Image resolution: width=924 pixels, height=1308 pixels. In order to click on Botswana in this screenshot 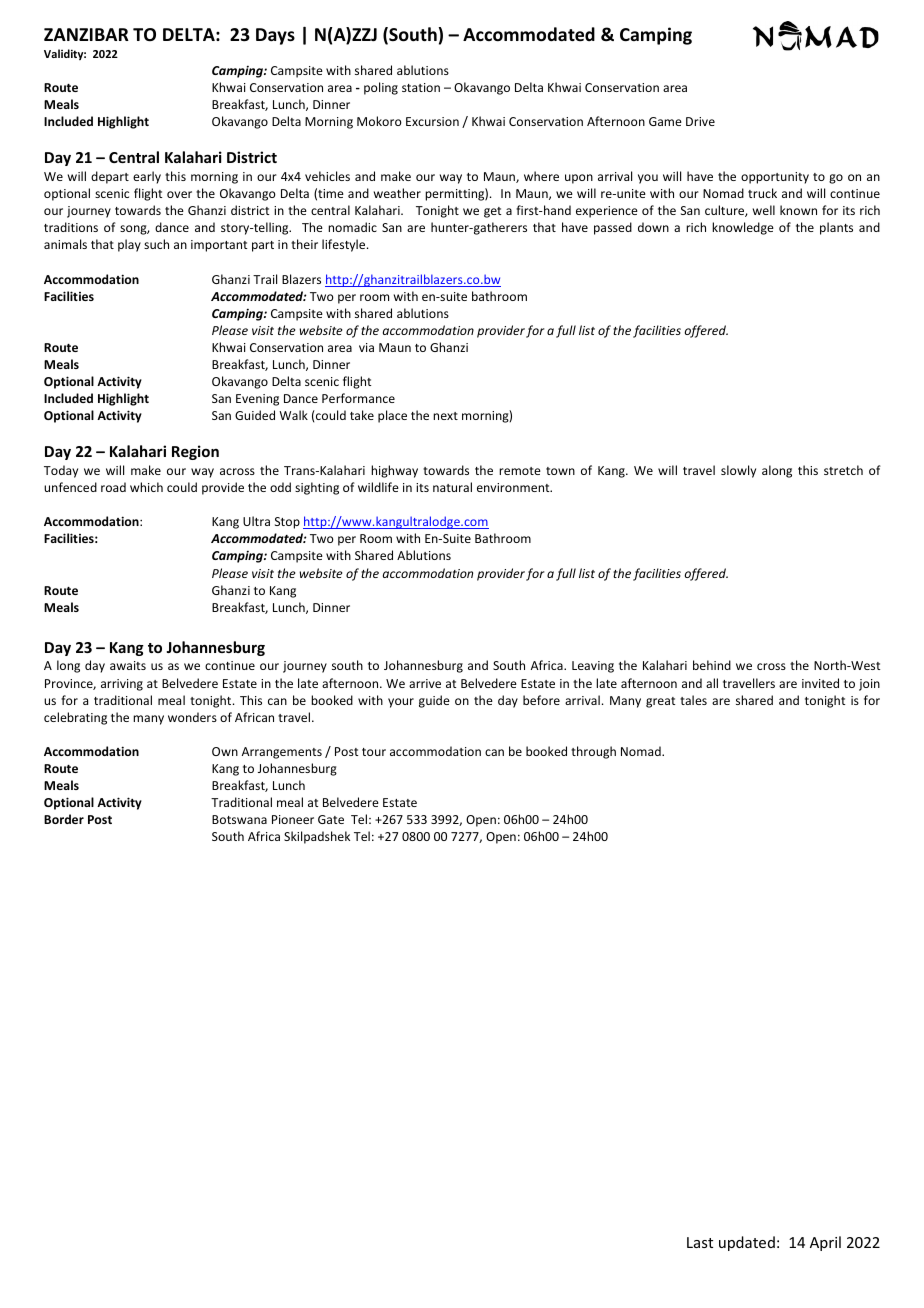, I will do `click(239, 819)`.
